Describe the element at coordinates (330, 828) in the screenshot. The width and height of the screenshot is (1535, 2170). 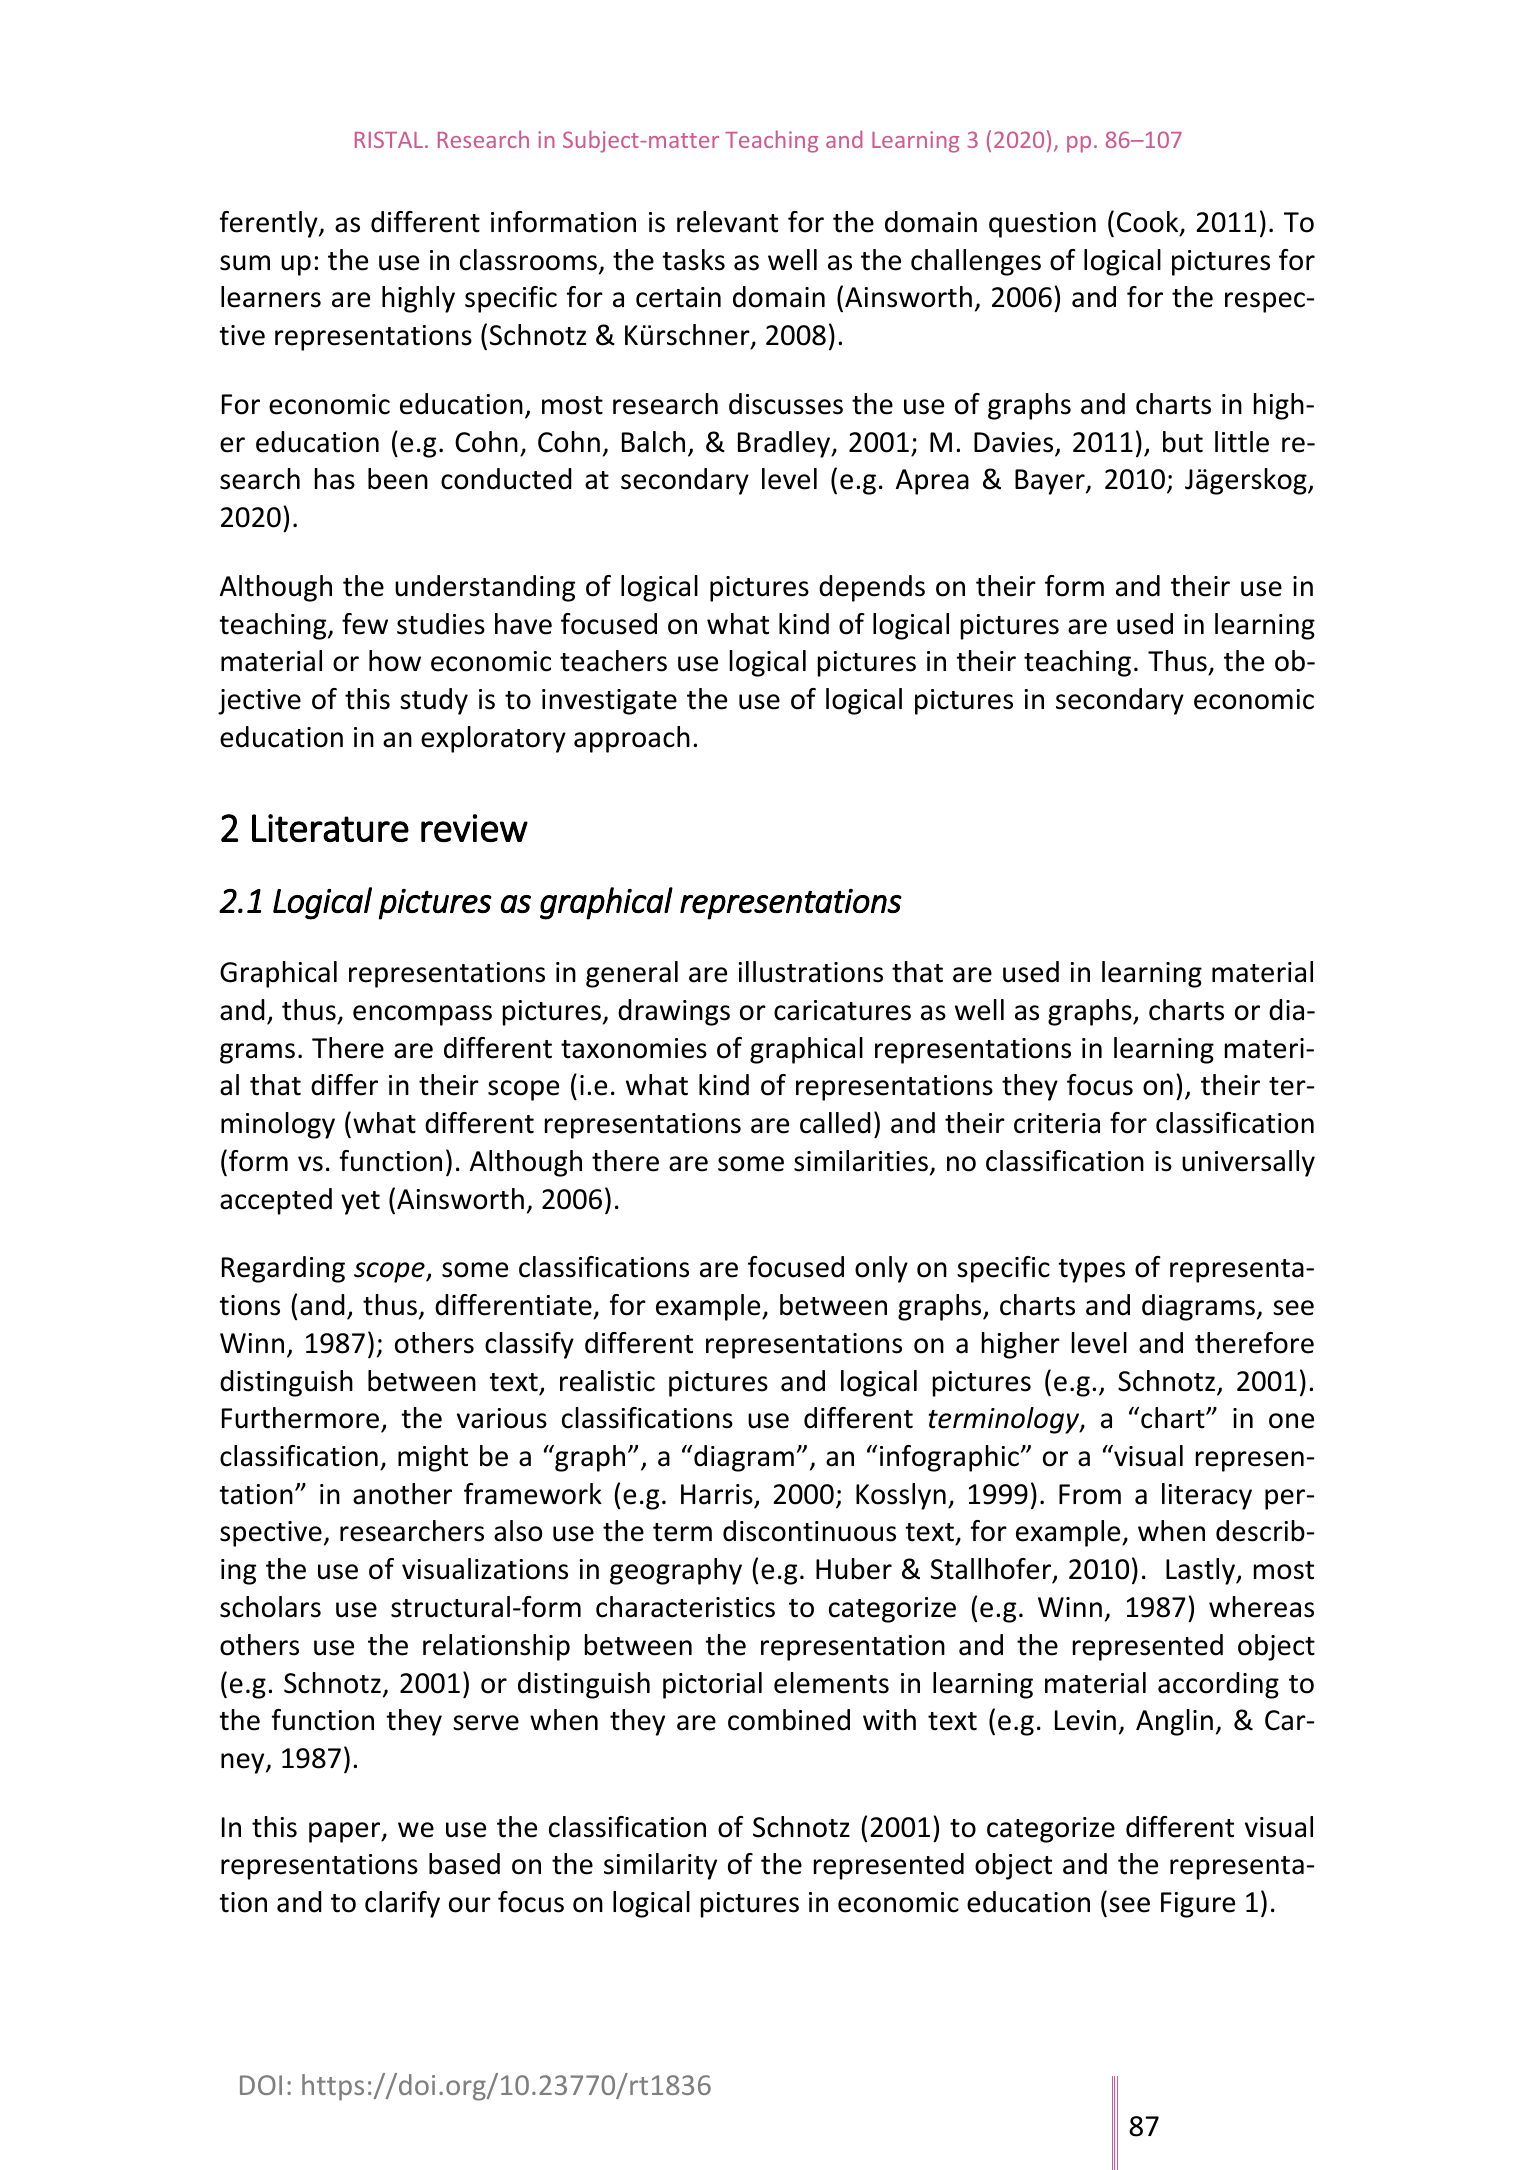
I see `Literature` at that location.
